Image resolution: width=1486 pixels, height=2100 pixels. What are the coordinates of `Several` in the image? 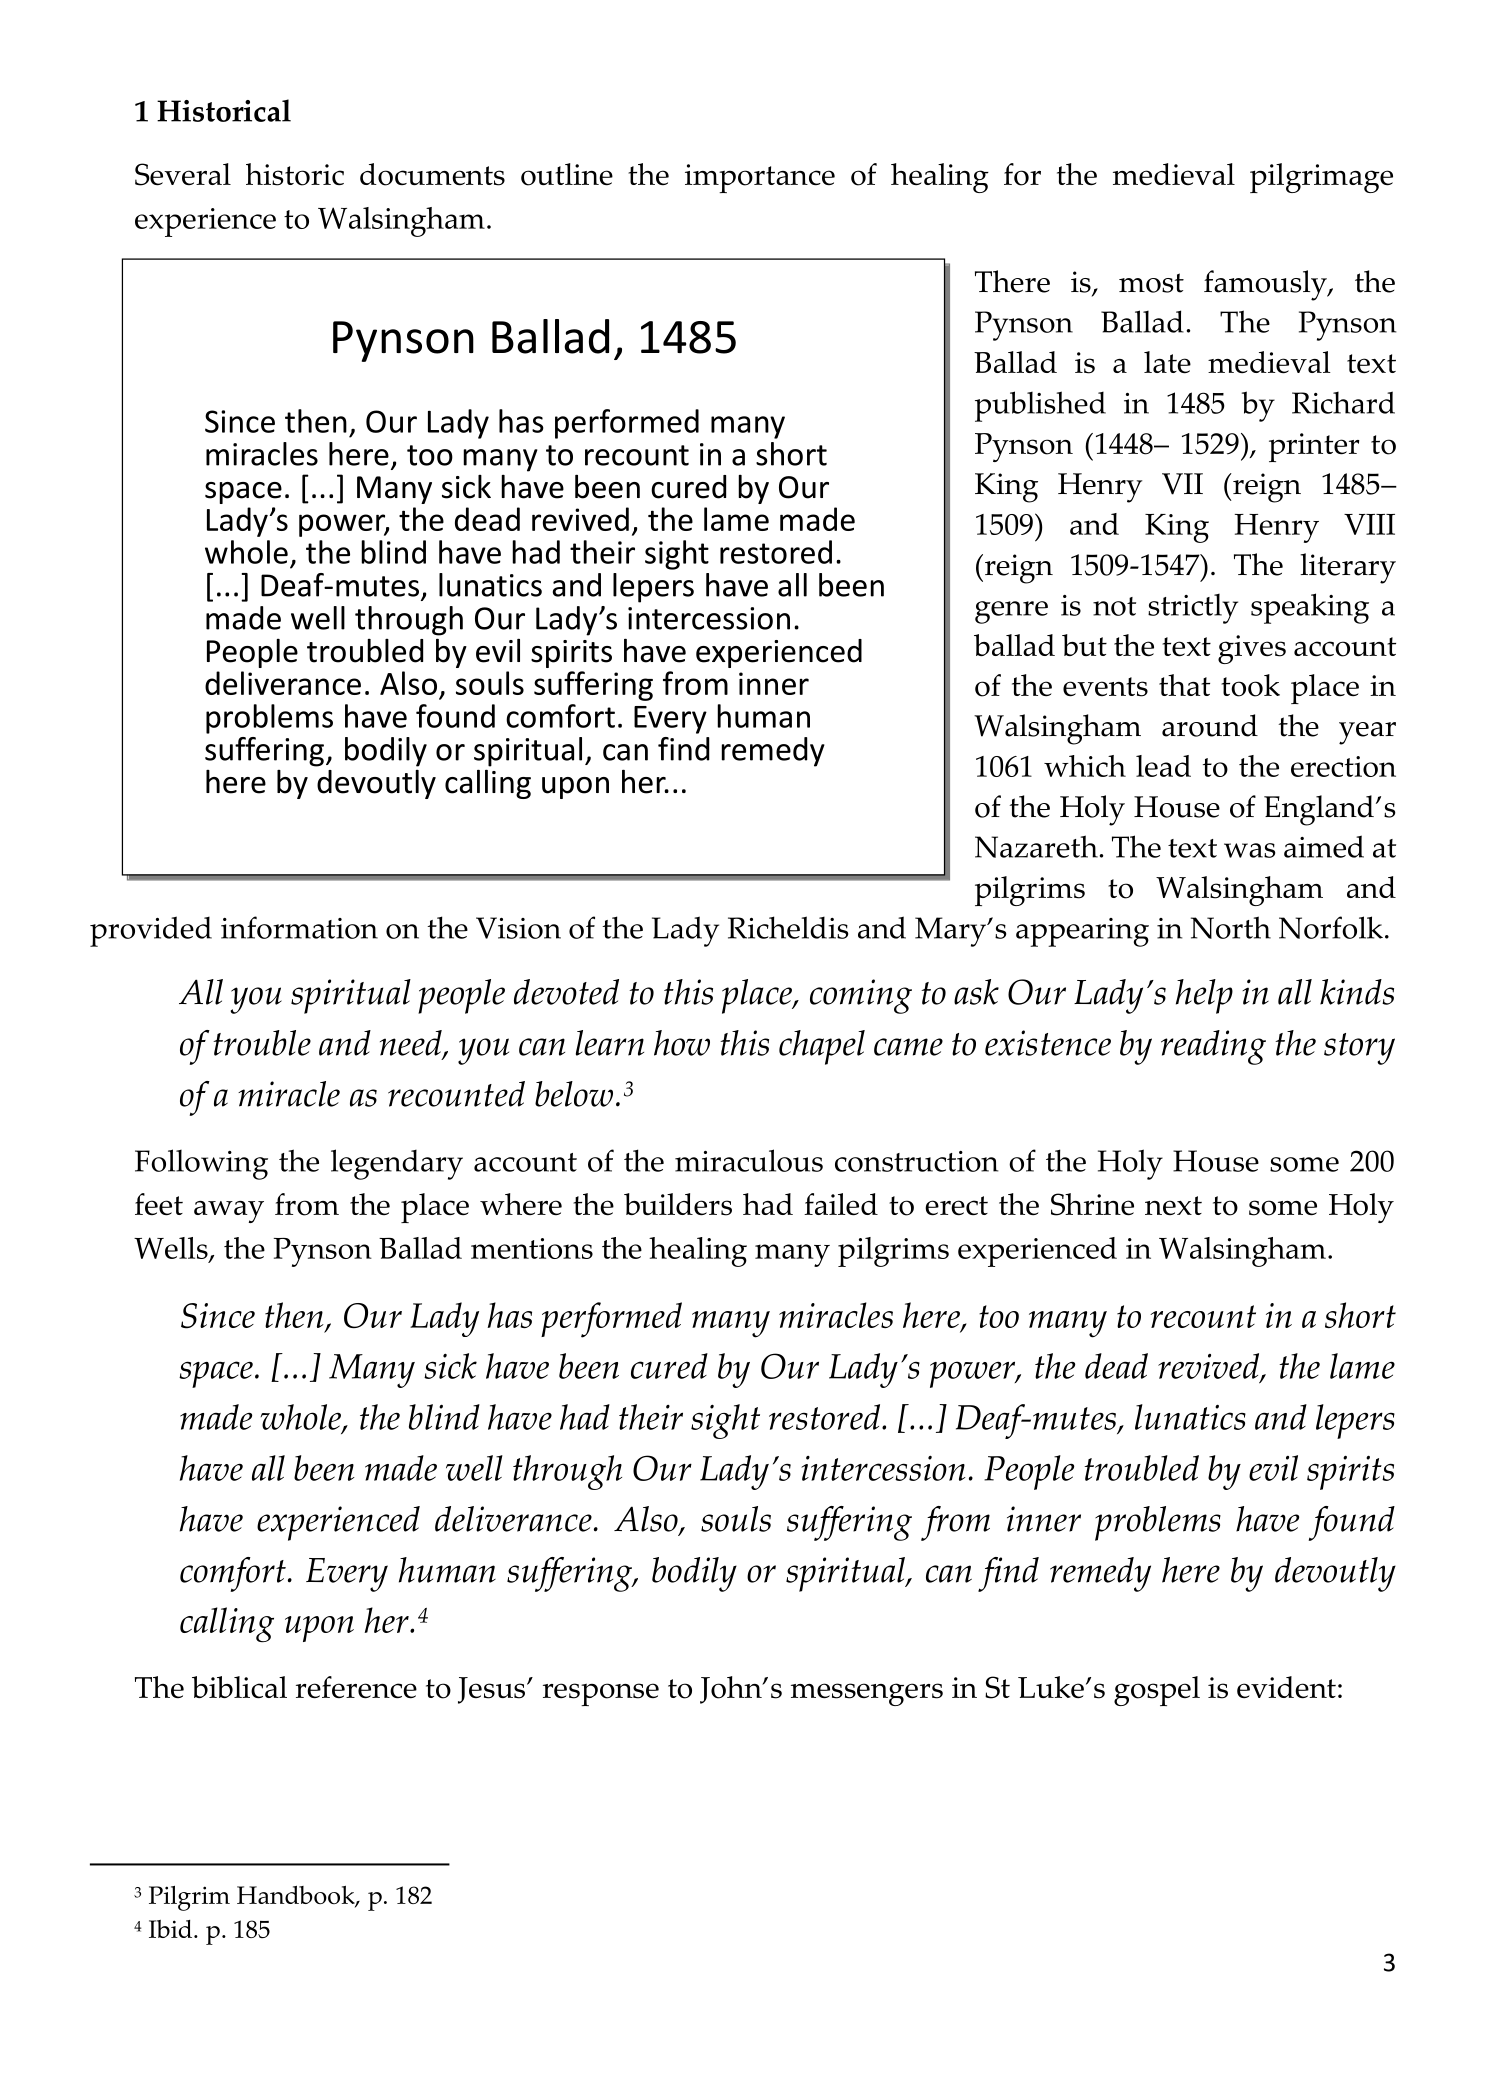 It's located at (183, 174).
